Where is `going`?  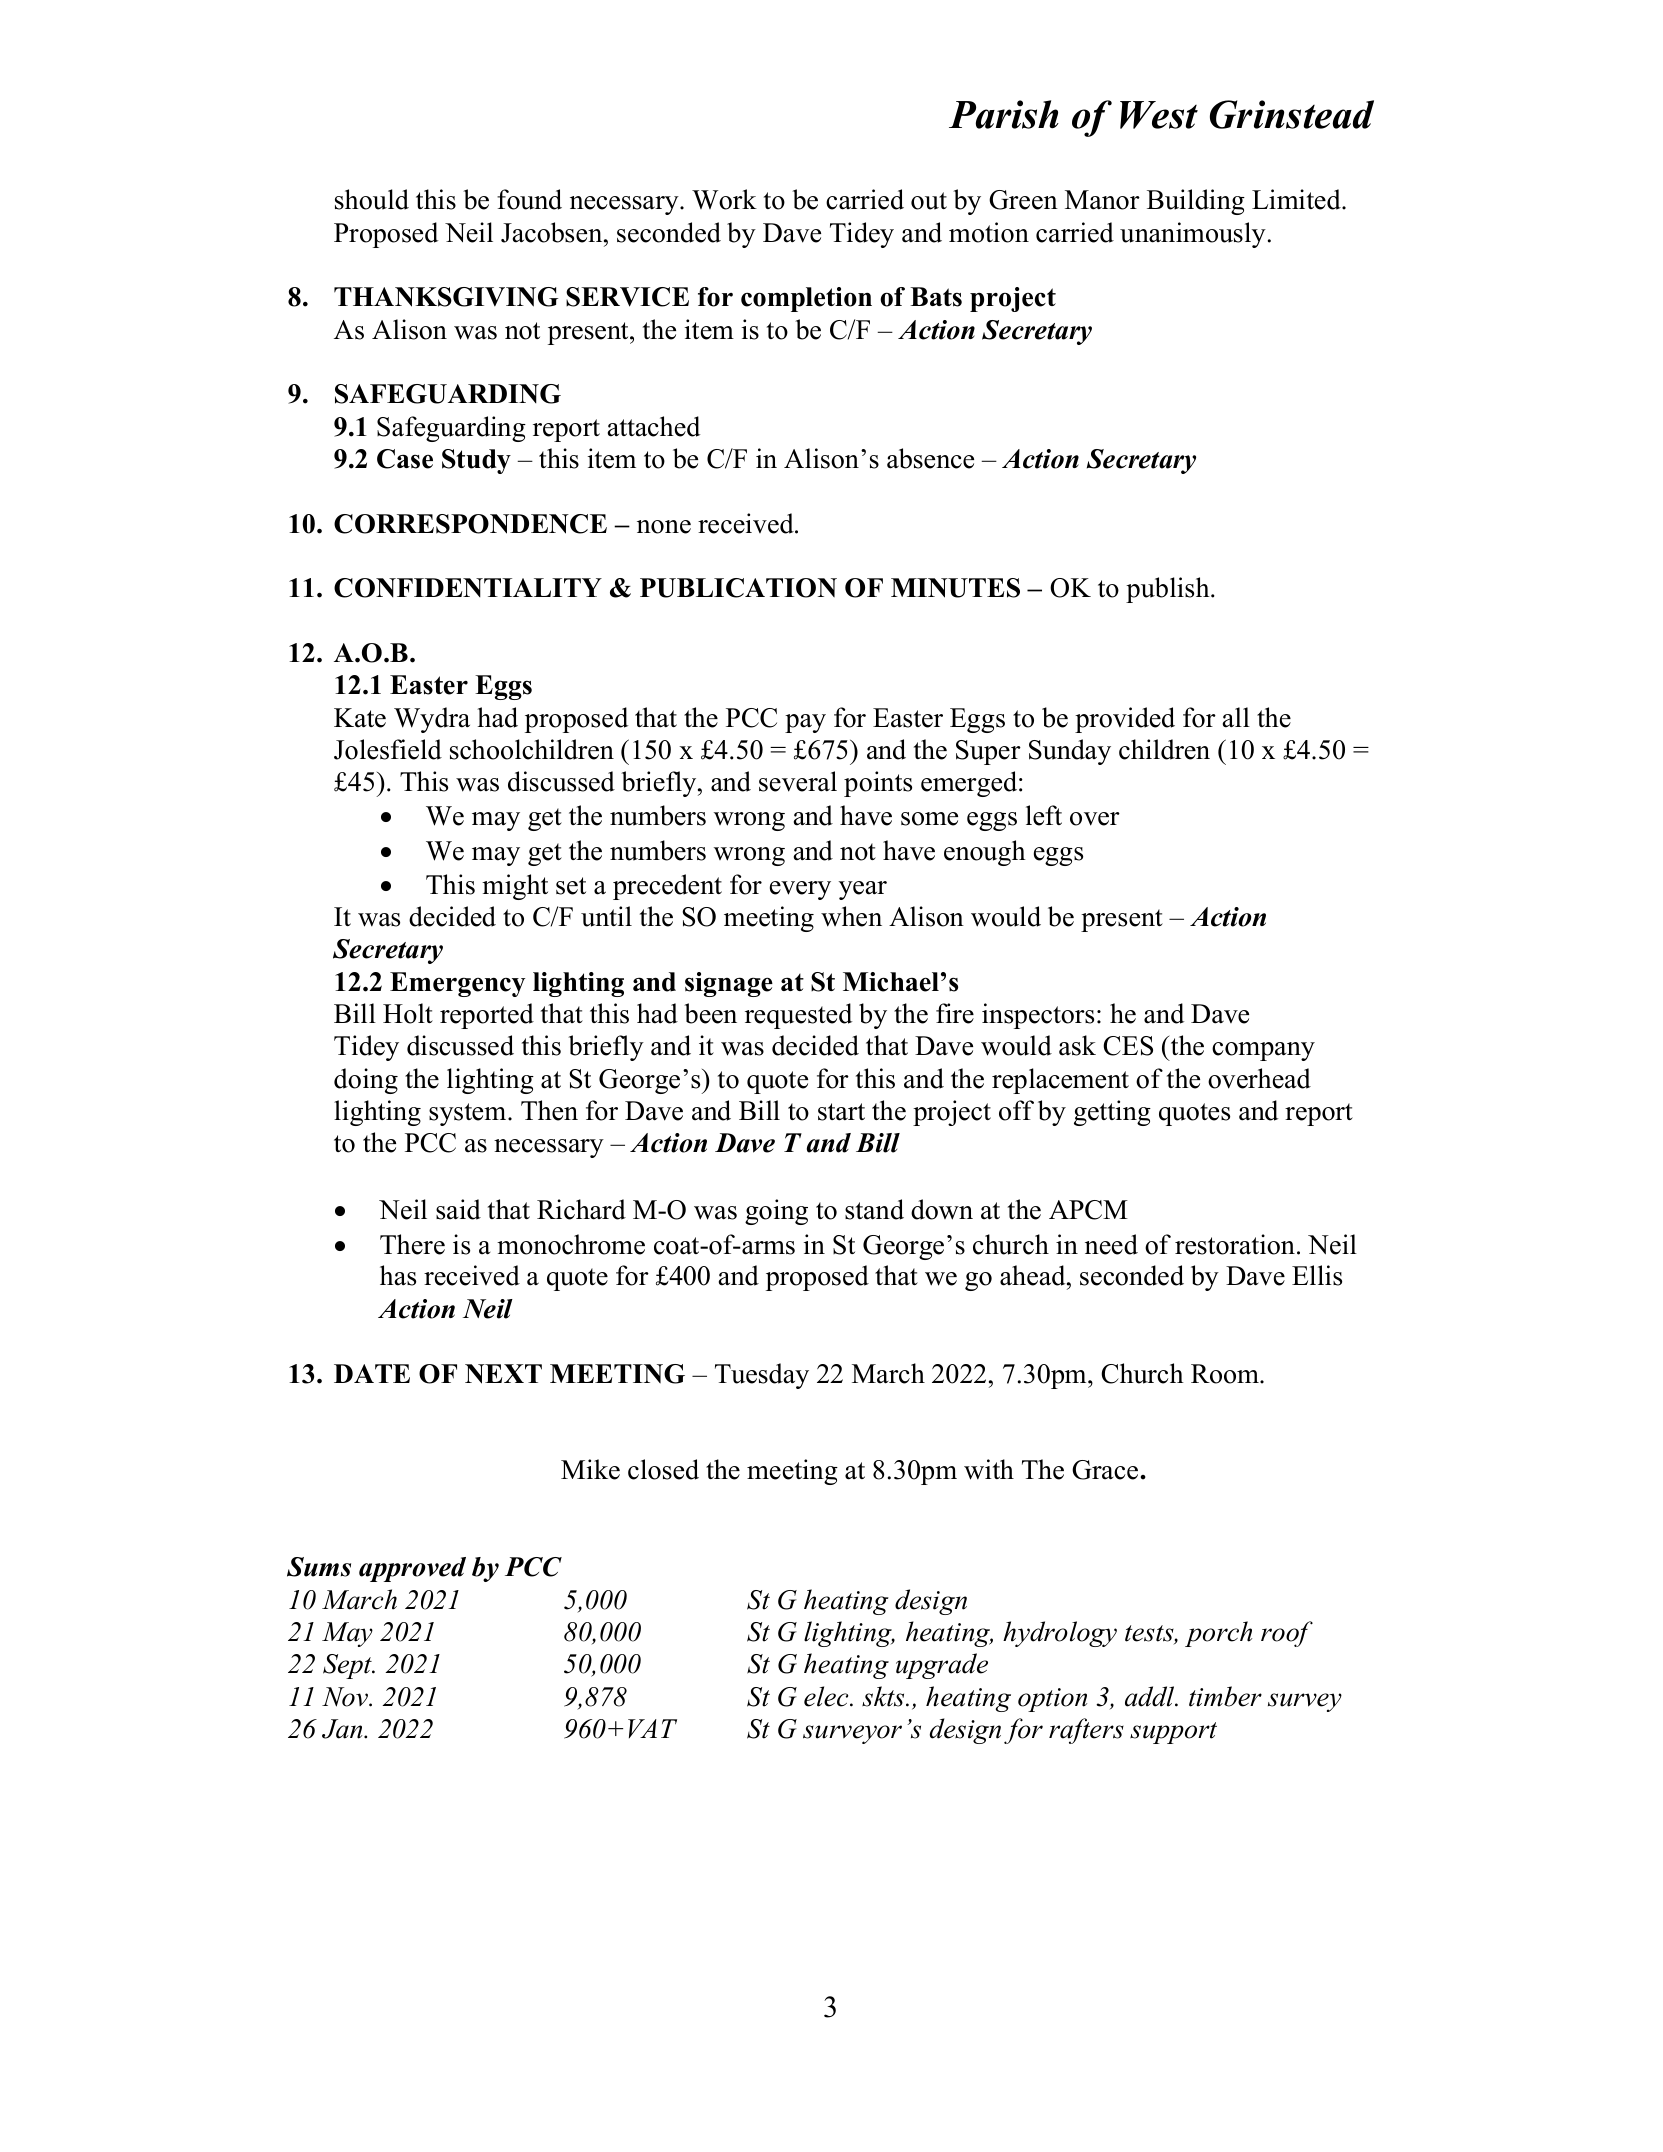
going is located at coordinates (776, 1212).
